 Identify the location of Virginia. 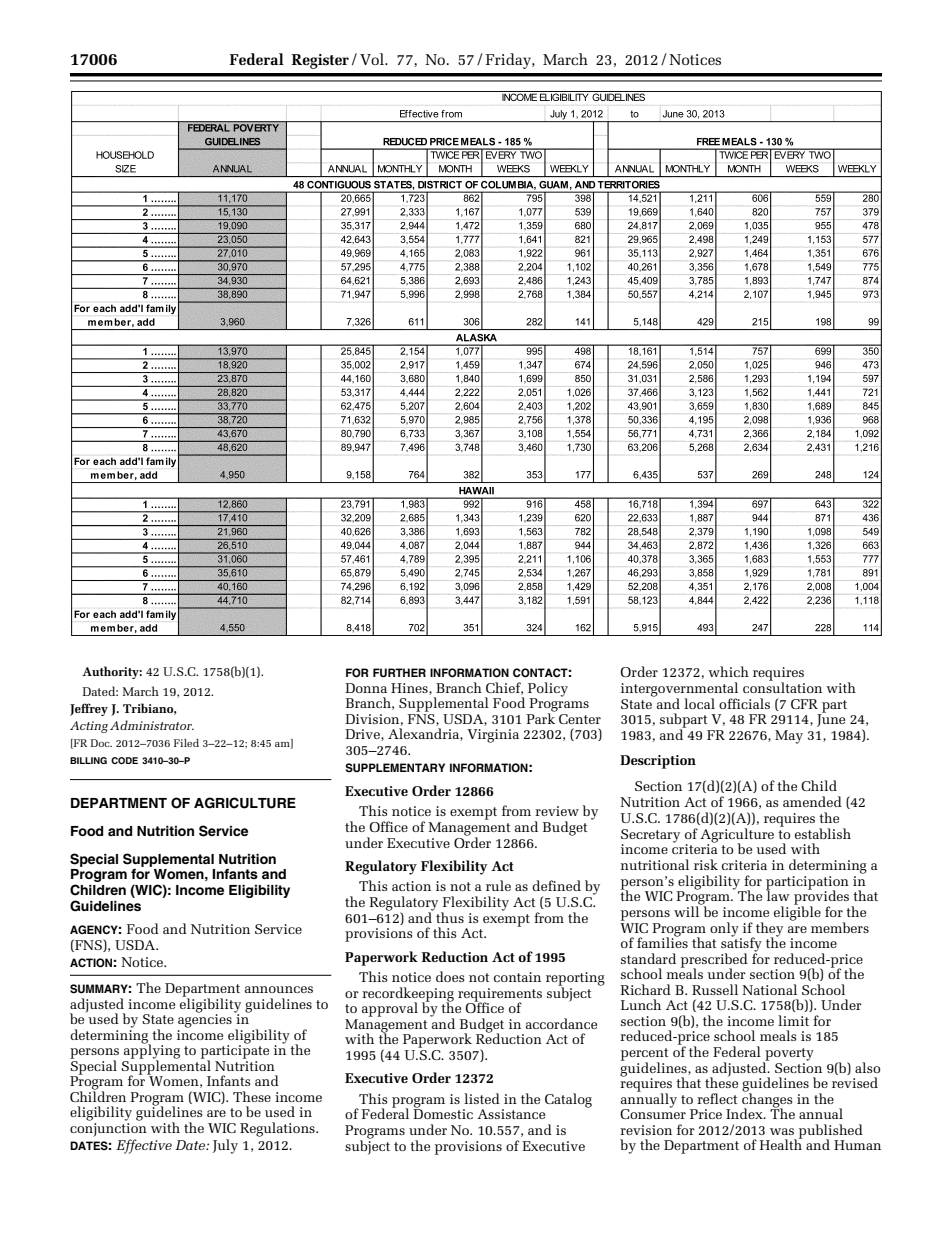
(493, 736).
